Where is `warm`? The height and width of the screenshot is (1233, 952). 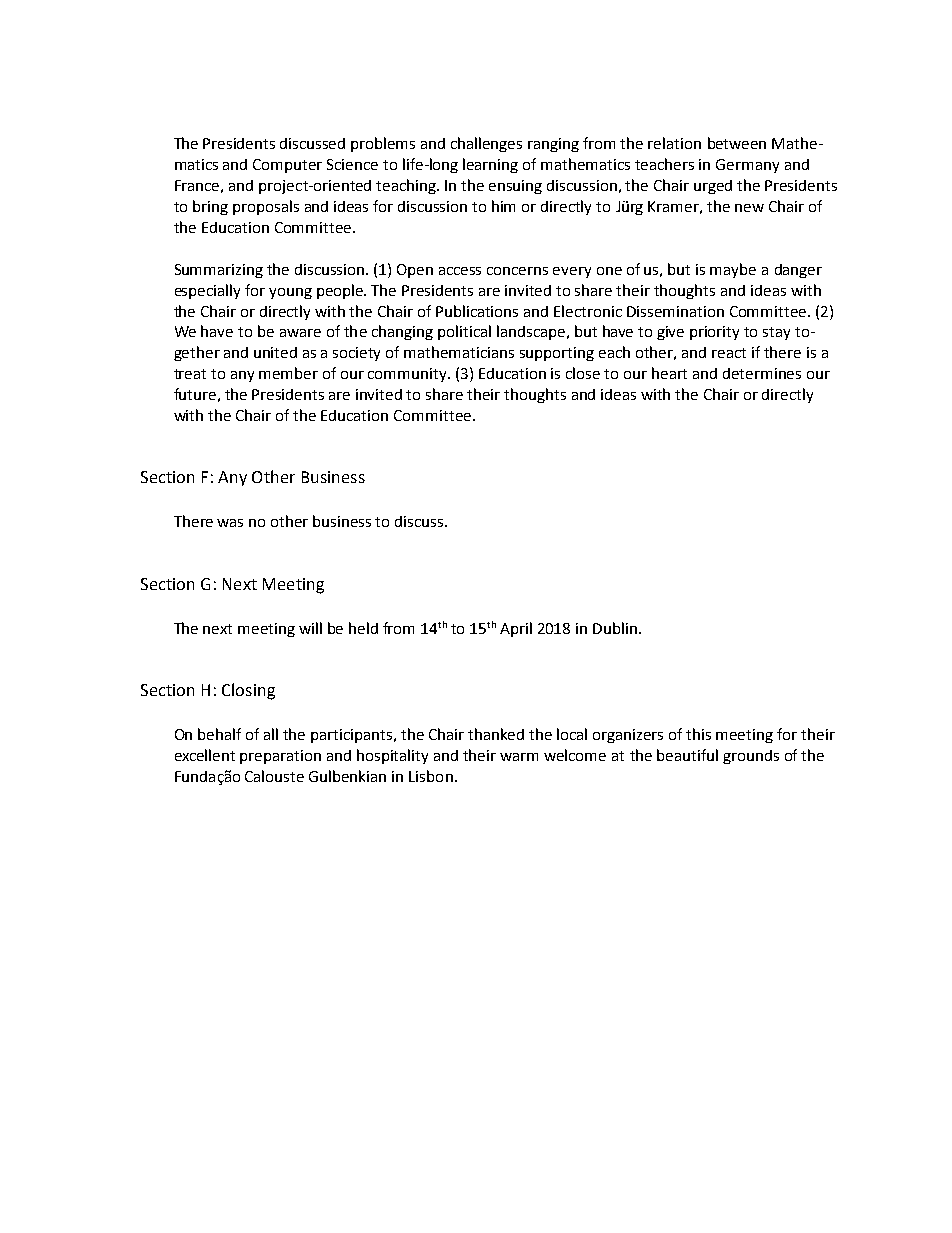
warm is located at coordinates (519, 757).
